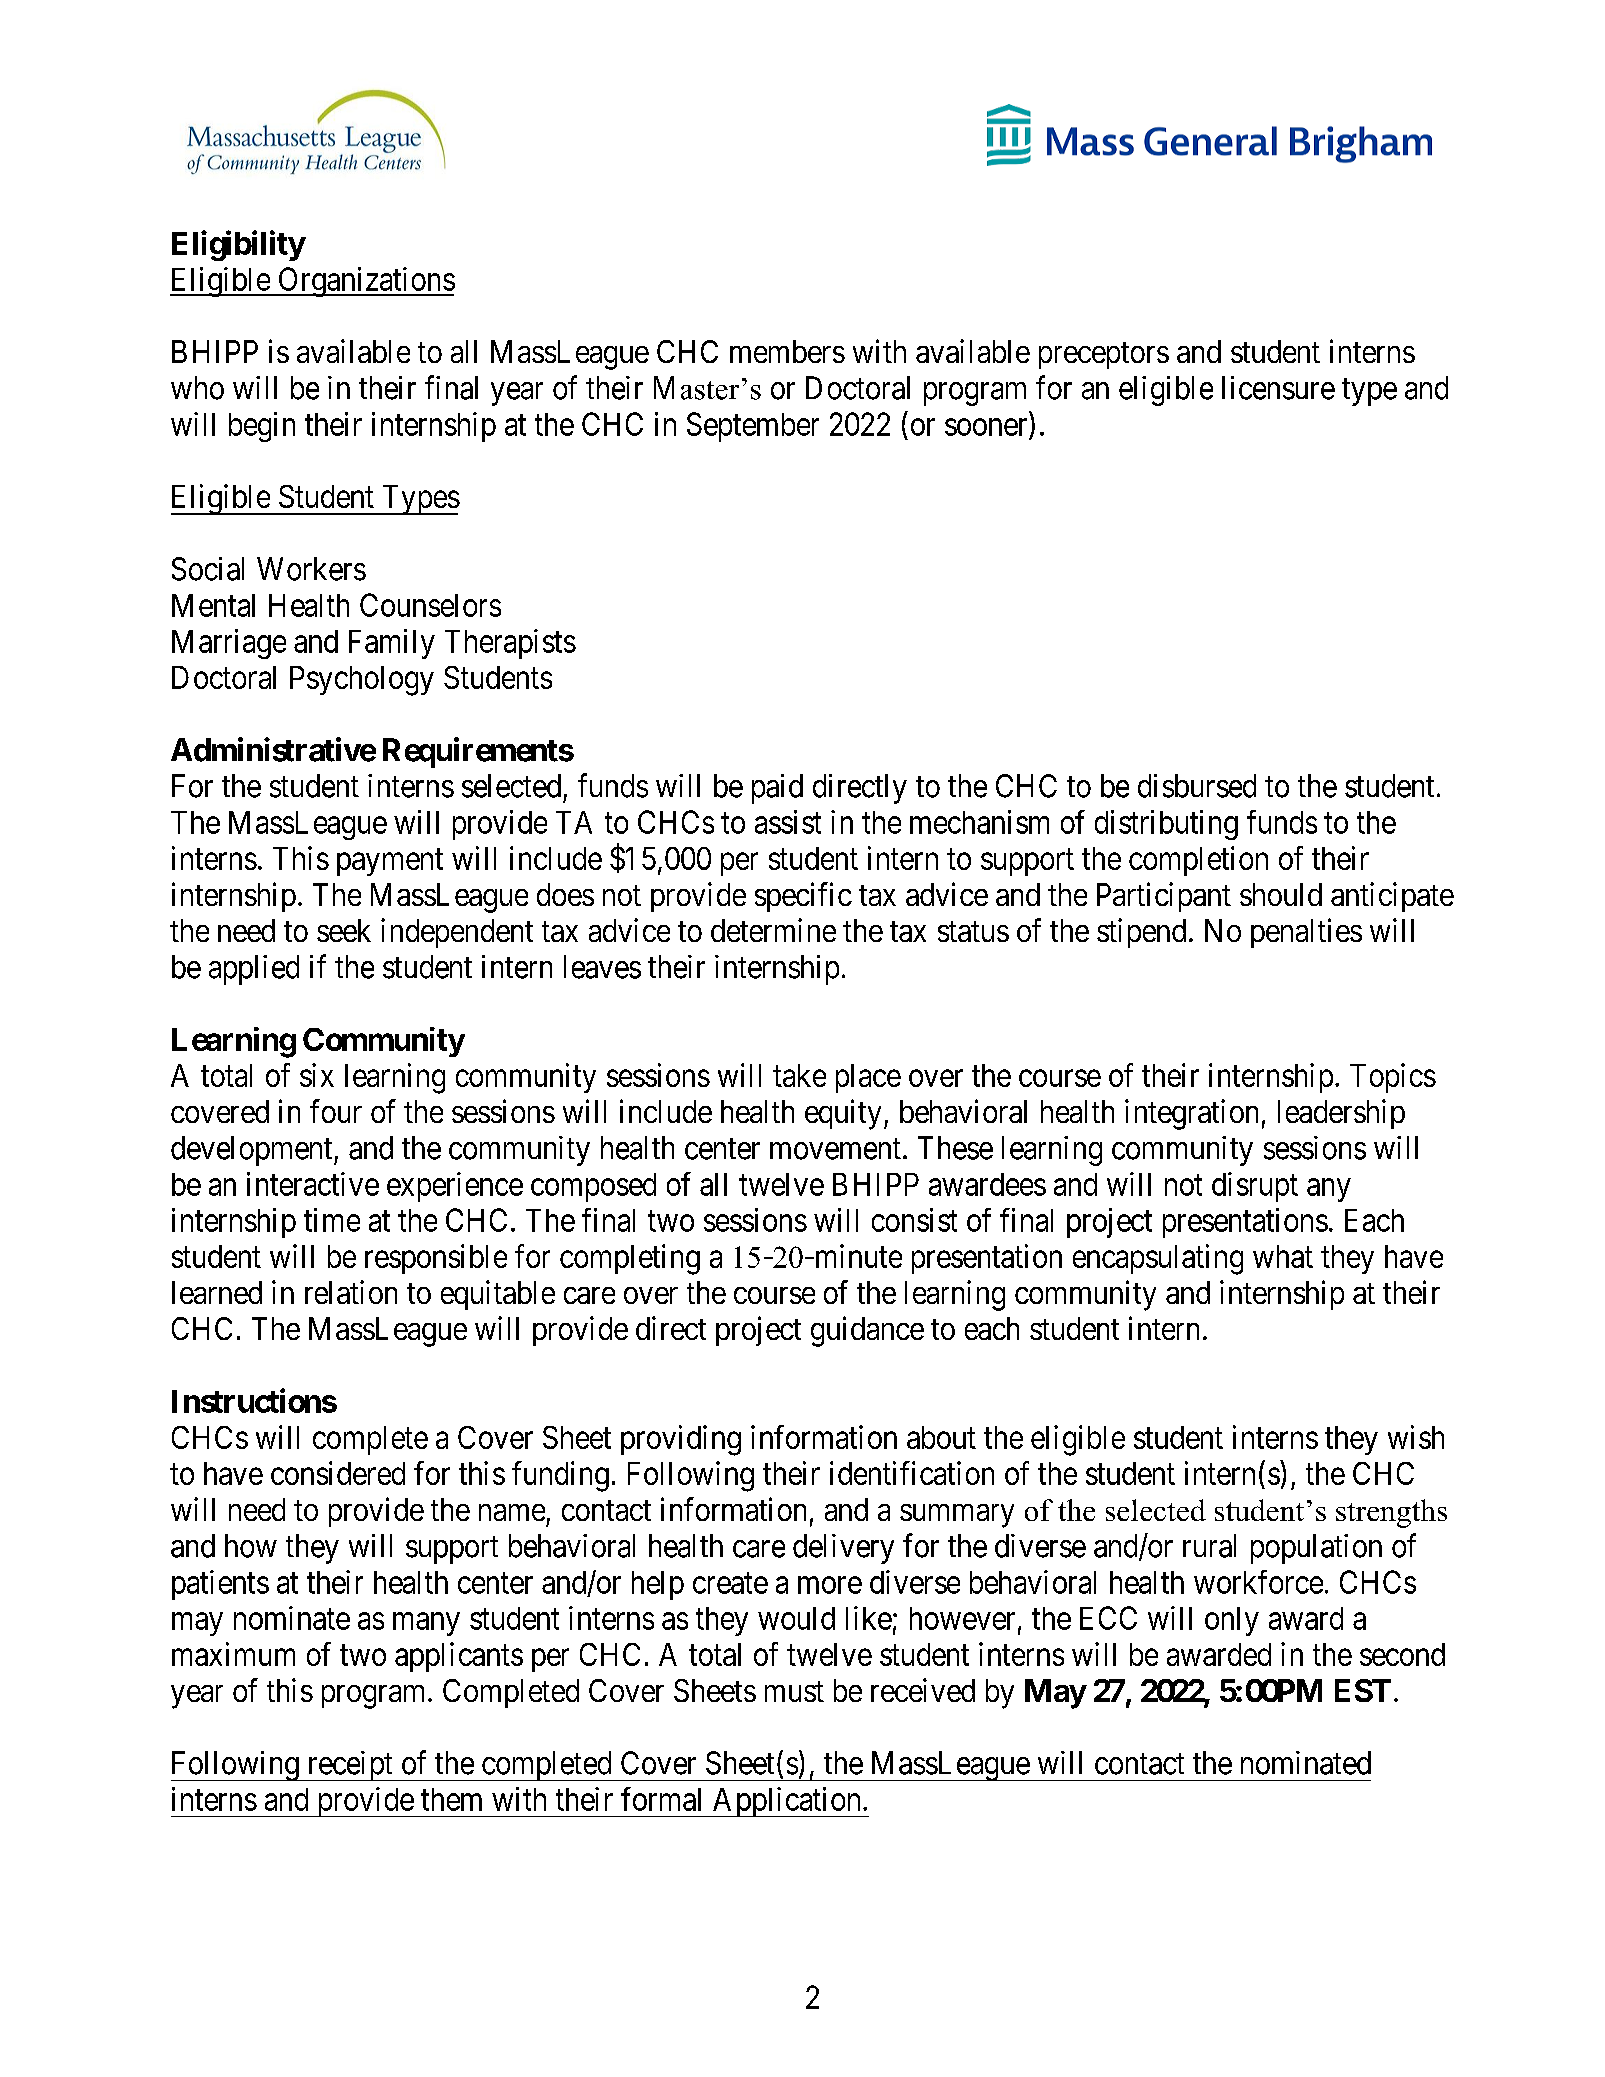  Describe the element at coordinates (350, 1766) in the page. I see `receipt` at that location.
